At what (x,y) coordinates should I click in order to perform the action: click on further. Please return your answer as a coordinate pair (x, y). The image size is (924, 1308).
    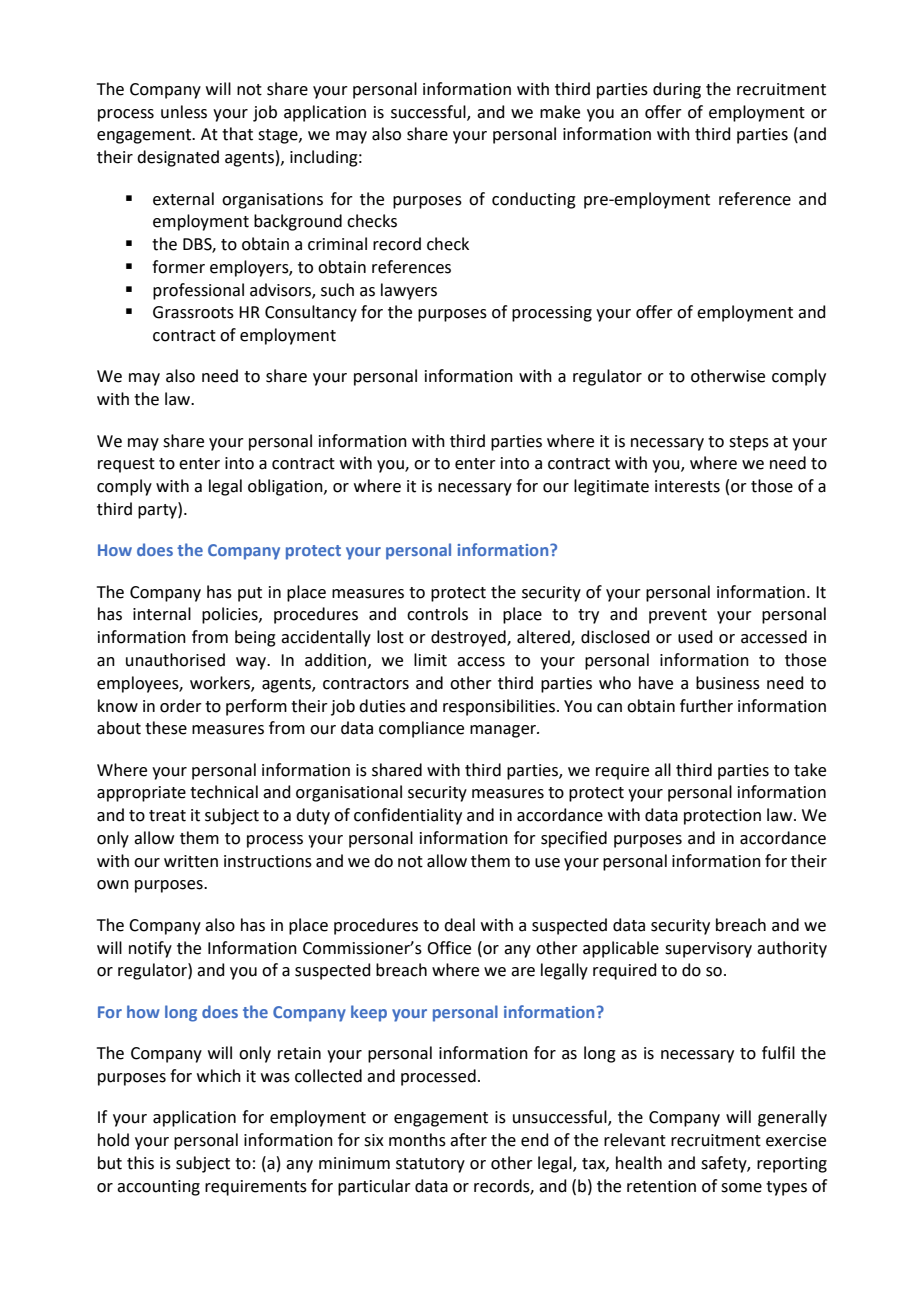
    Looking at the image, I should click on (706, 706).
